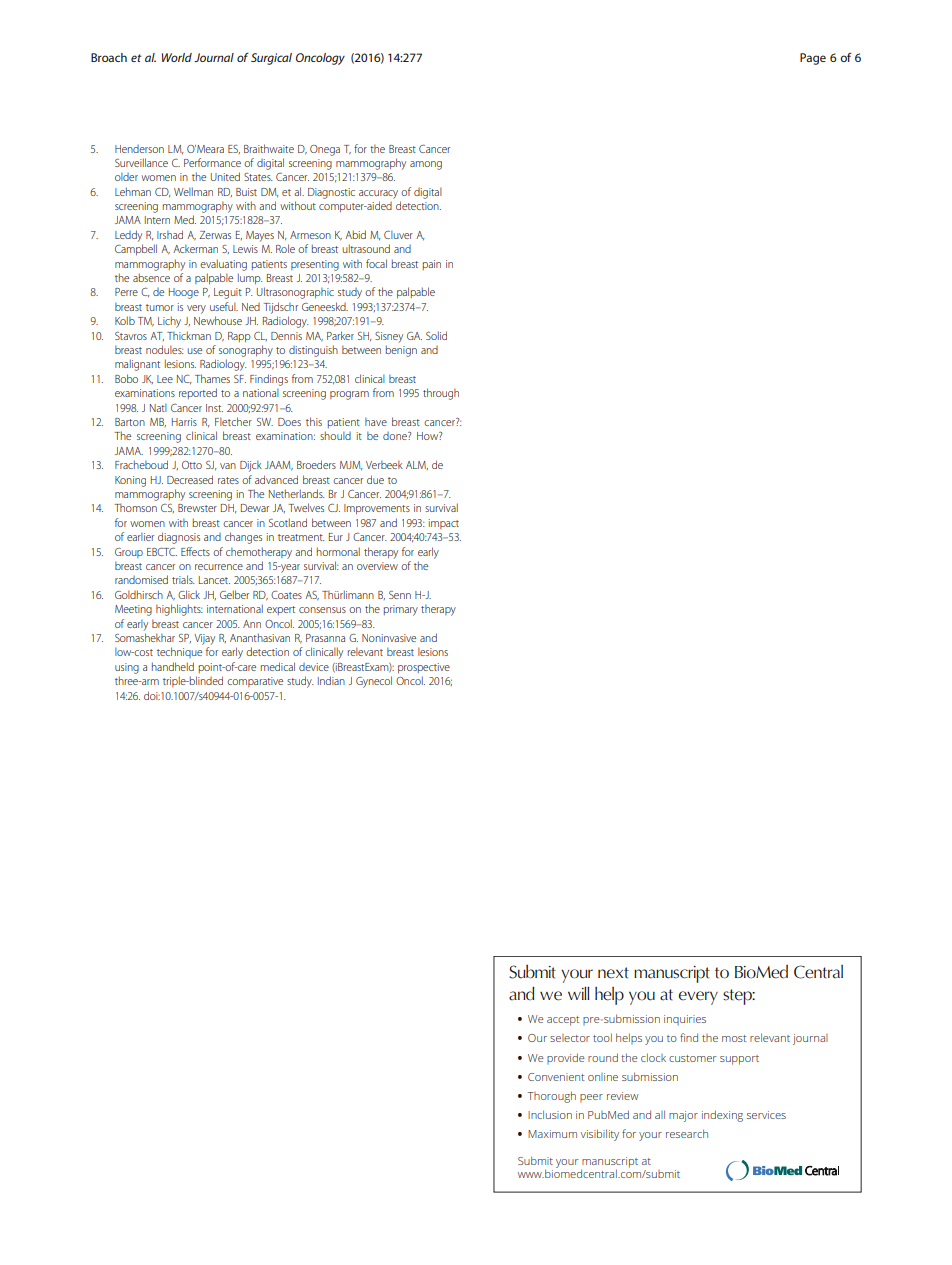  Describe the element at coordinates (432, 265) in the screenshot. I see `pain` at that location.
